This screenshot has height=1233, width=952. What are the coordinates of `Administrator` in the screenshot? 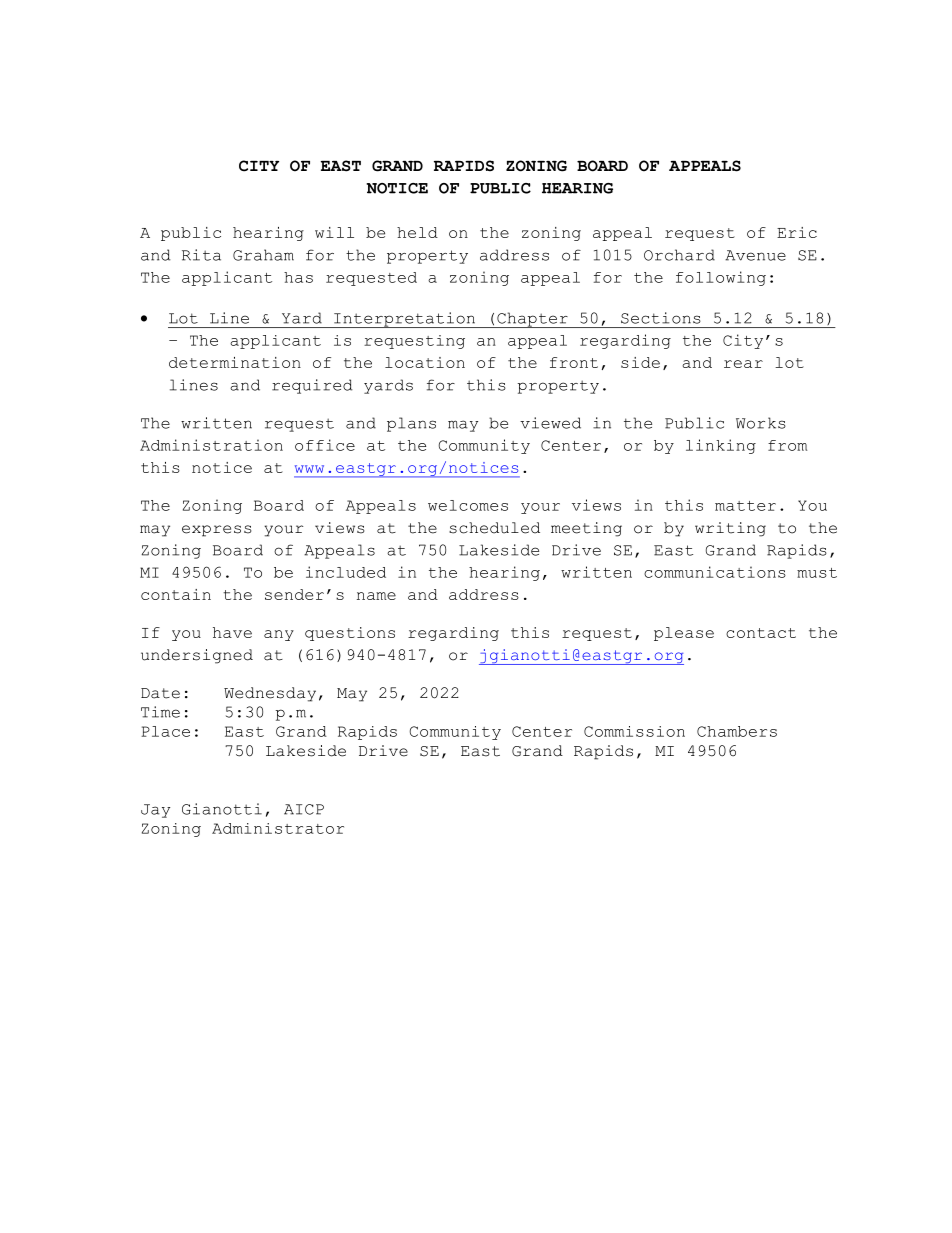 It's located at (278, 828).
